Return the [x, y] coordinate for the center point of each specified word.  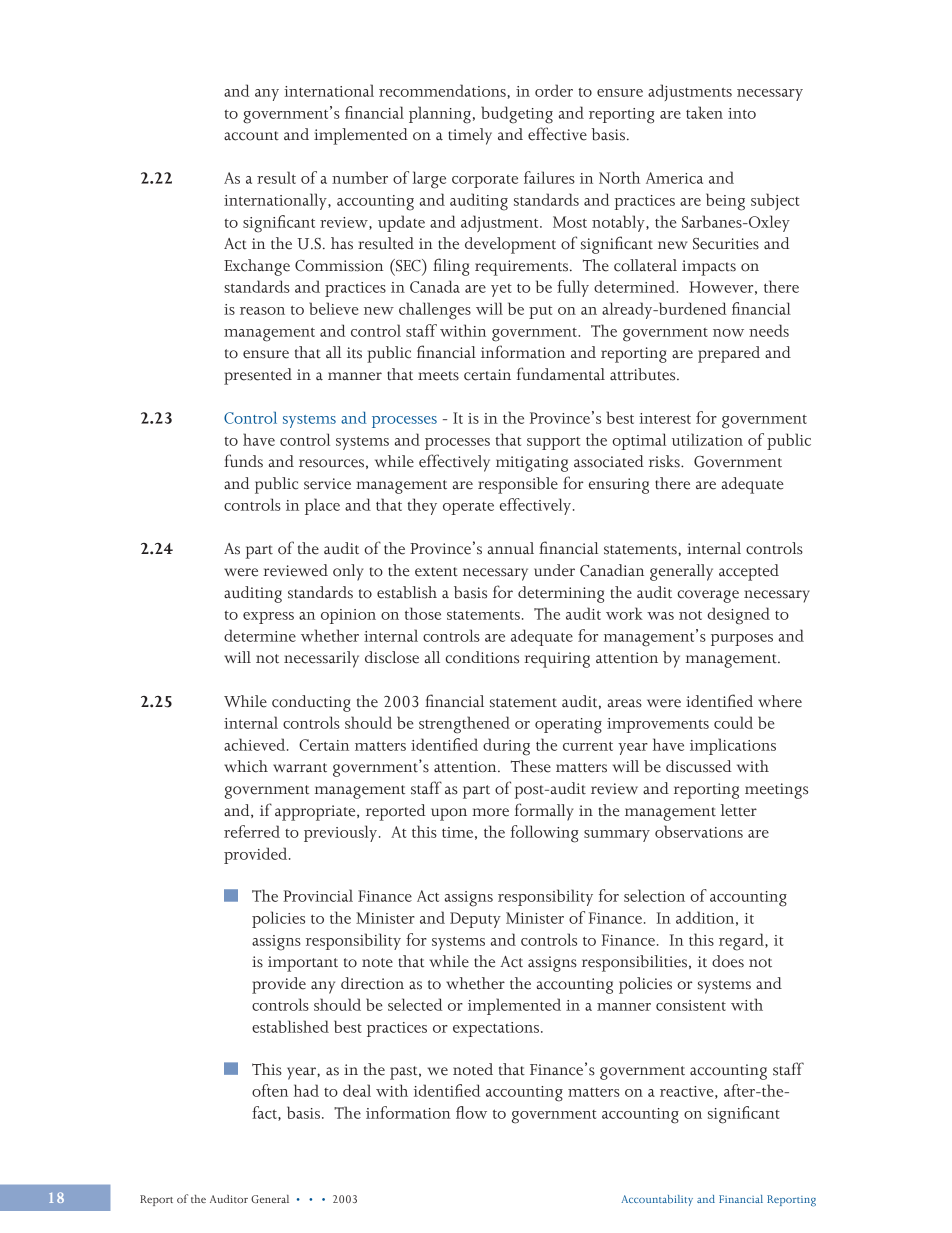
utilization [707, 439]
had [306, 1090]
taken [704, 112]
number [360, 177]
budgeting [517, 115]
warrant [300, 768]
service [327, 484]
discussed [699, 766]
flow [471, 1112]
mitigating [532, 464]
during [506, 747]
